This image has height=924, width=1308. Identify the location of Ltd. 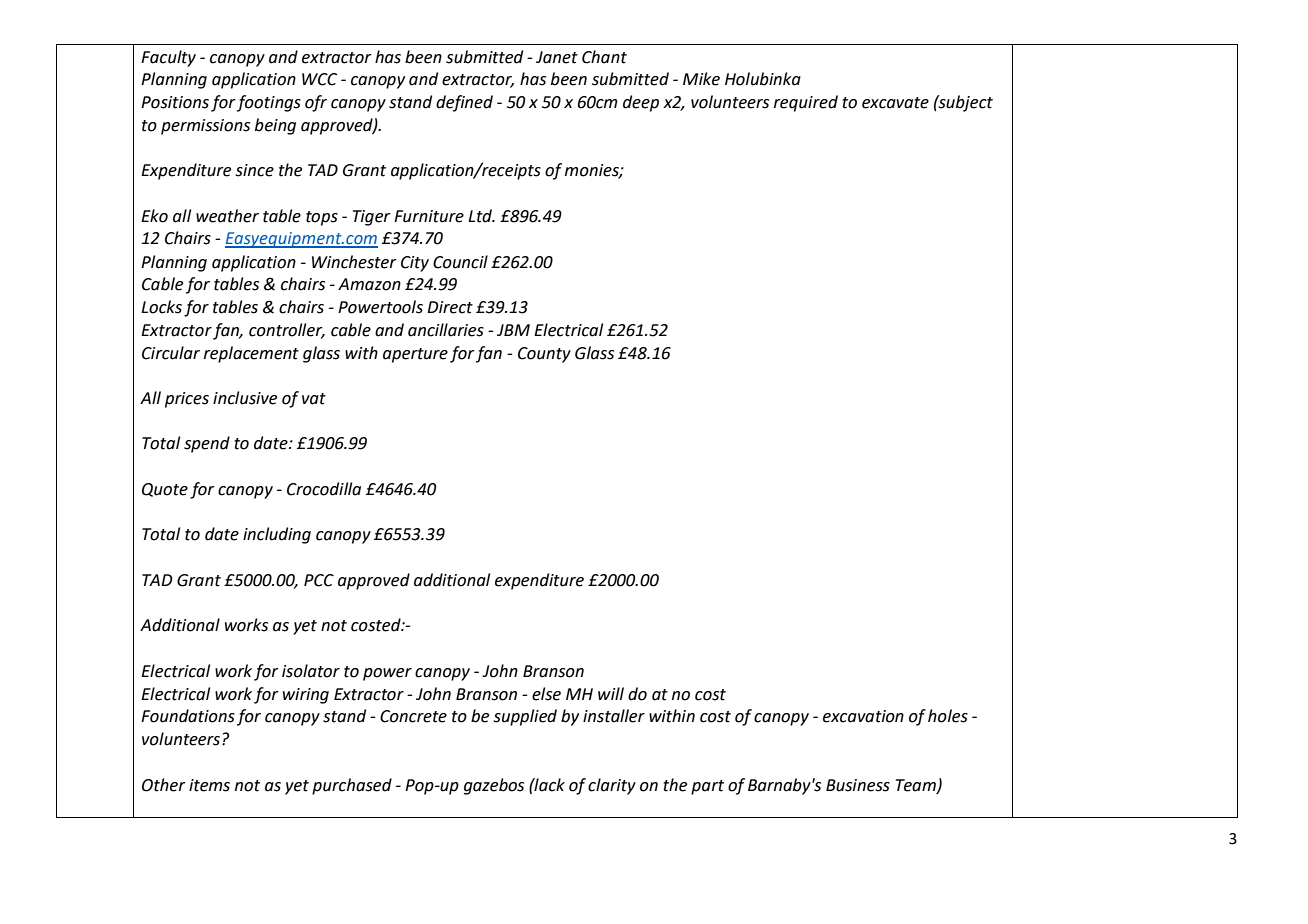
(481, 216).
